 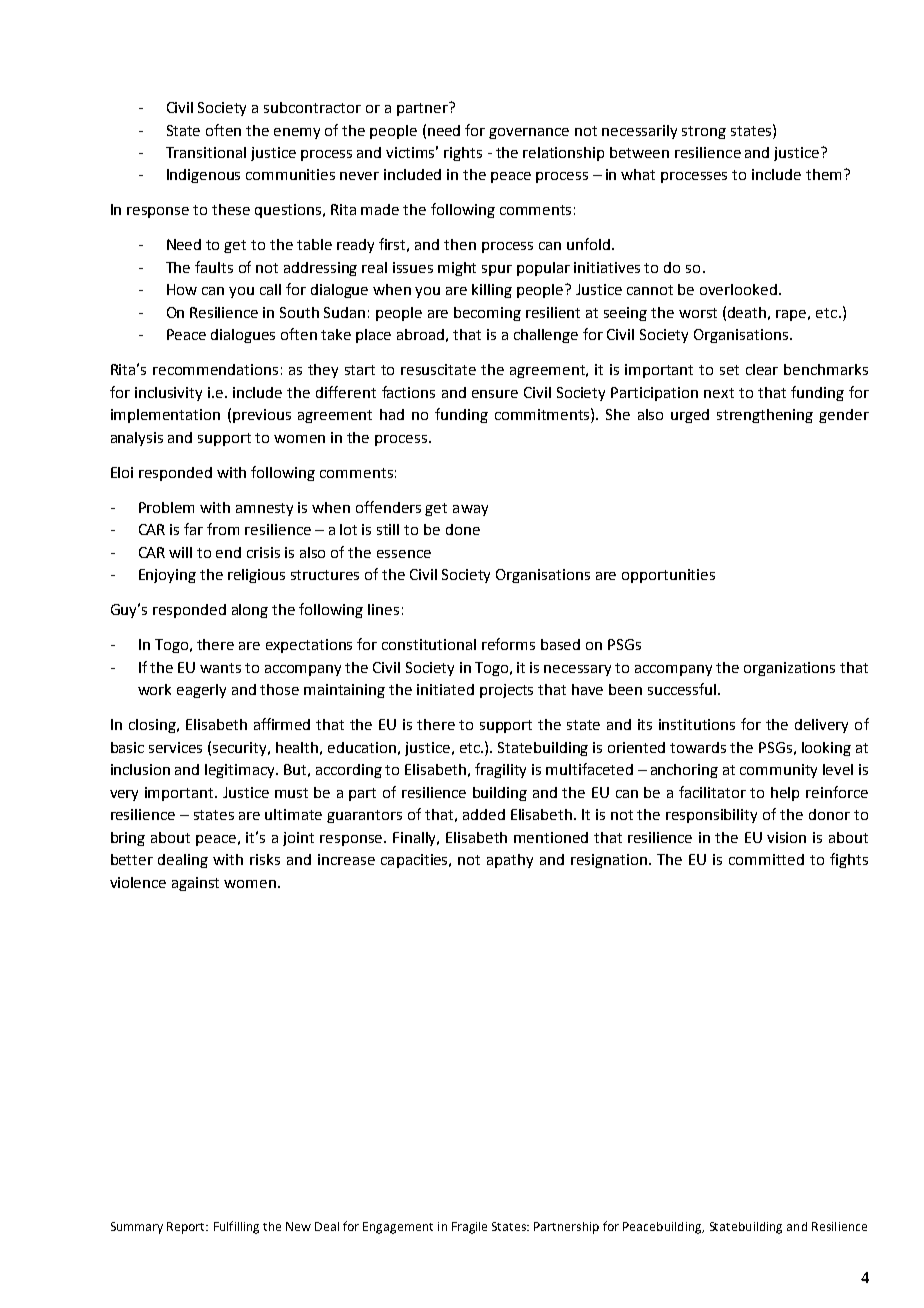 What do you see at coordinates (187, 1228) in the image?
I see `Report` at bounding box center [187, 1228].
